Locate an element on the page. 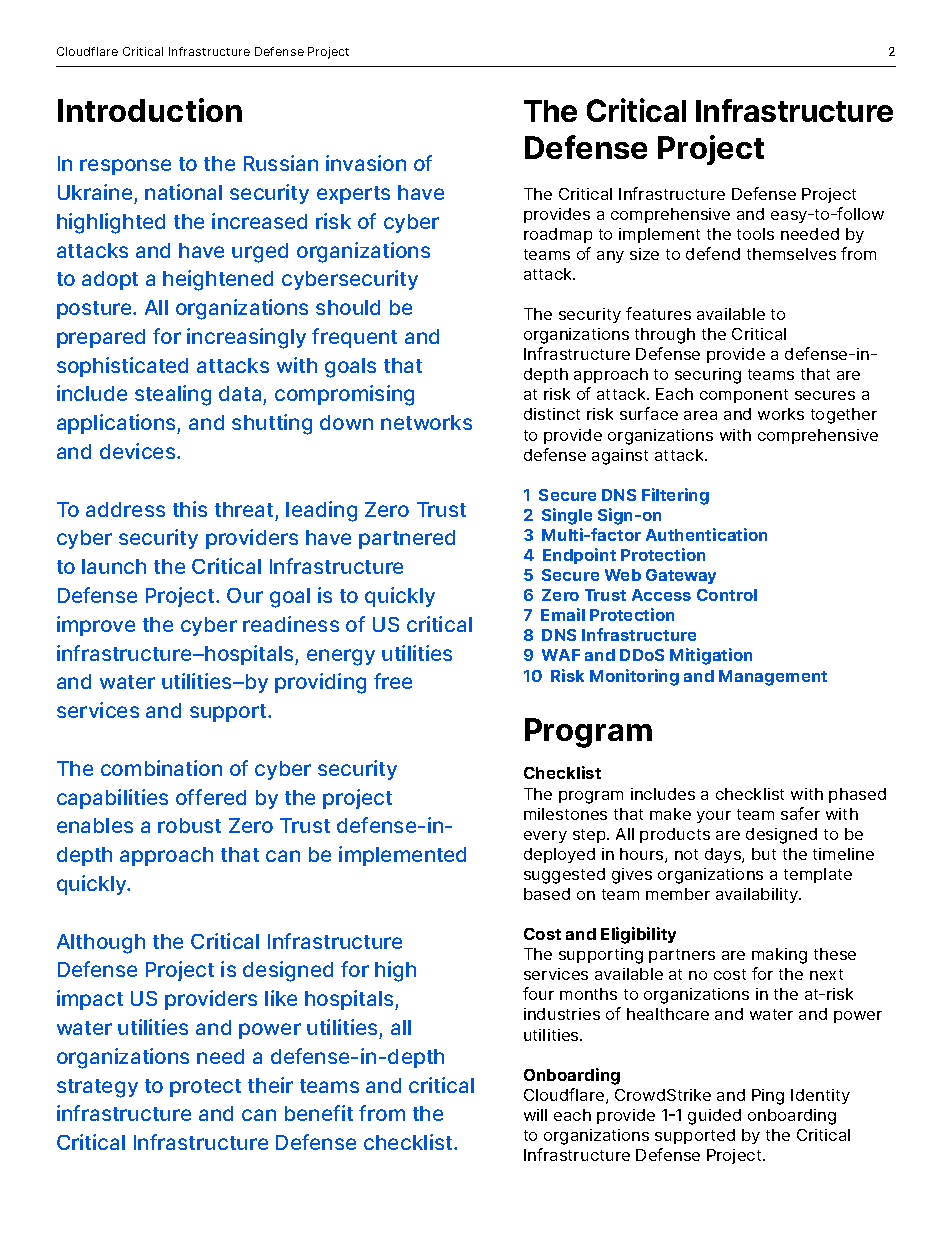  Control is located at coordinates (727, 595).
